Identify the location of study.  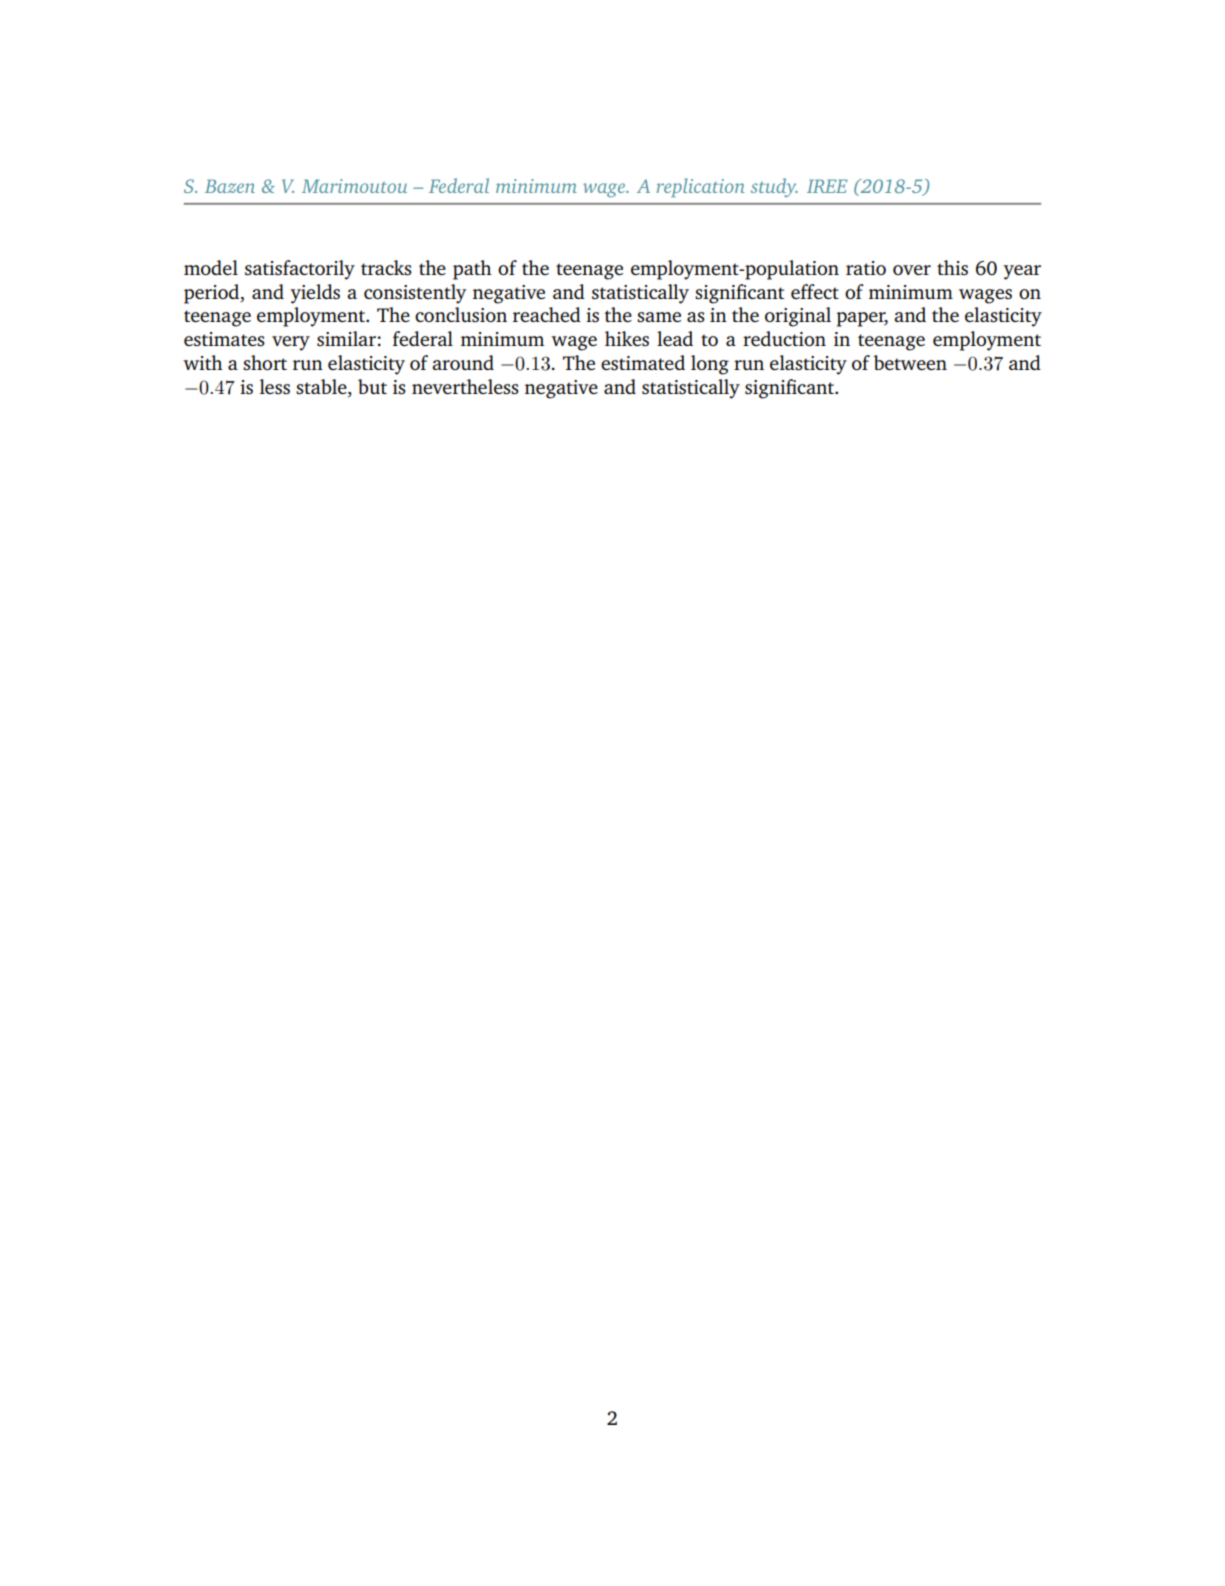
(774, 187).
